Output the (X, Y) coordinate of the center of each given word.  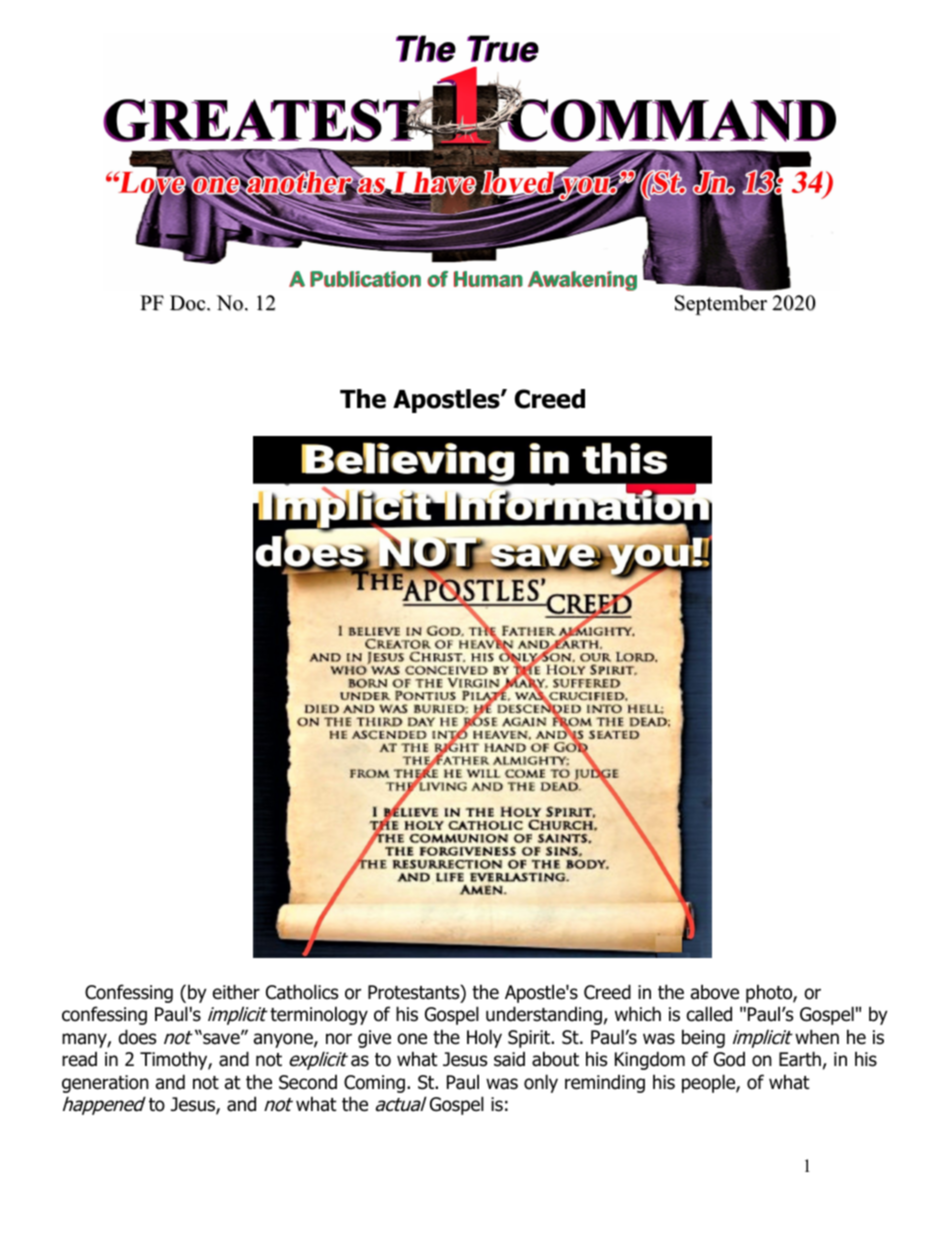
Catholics (302, 992)
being (703, 1038)
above (715, 992)
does (137, 1037)
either (236, 992)
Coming (374, 1084)
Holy (484, 1038)
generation (105, 1084)
